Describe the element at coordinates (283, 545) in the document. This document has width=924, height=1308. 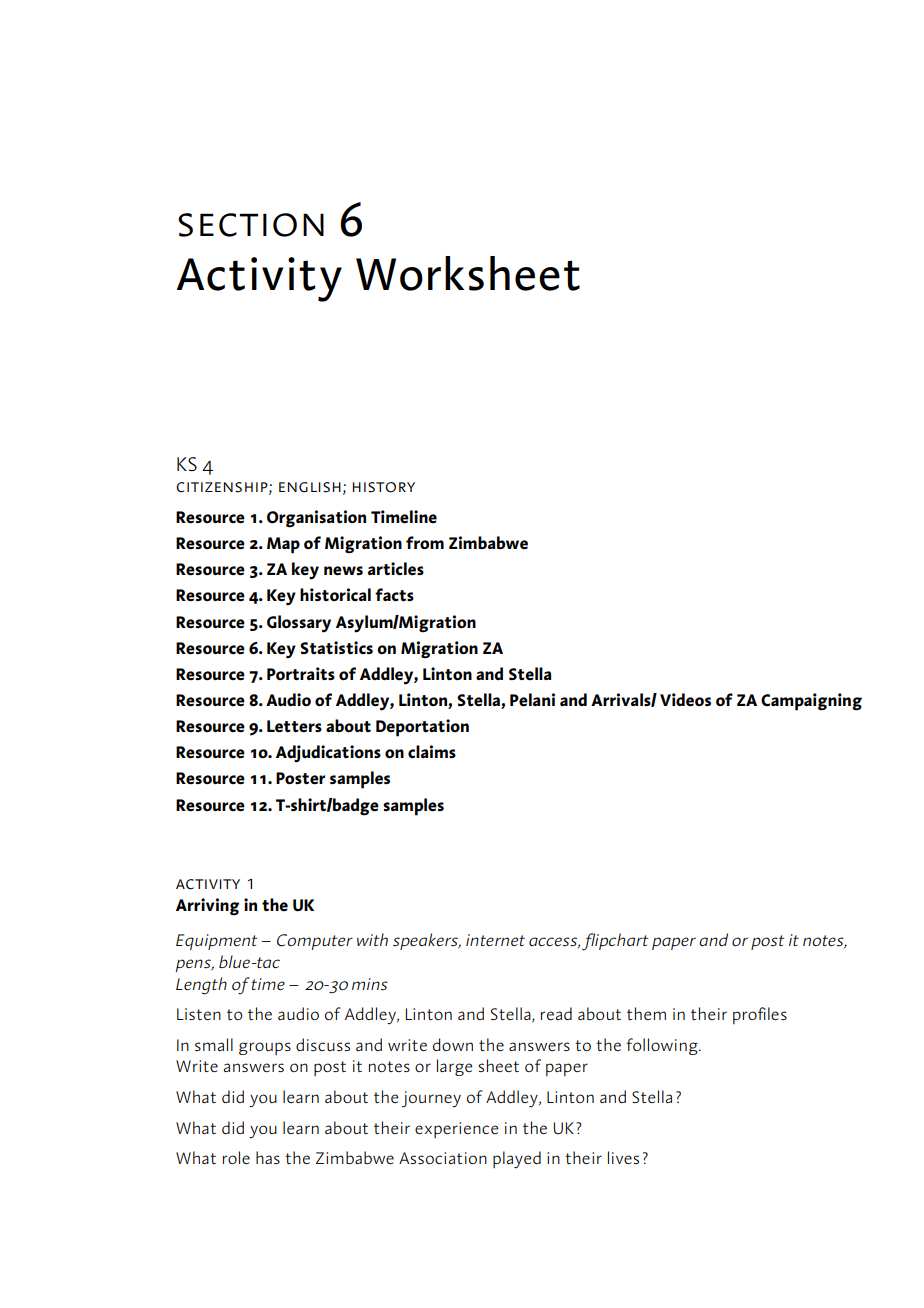
I see `Map` at that location.
